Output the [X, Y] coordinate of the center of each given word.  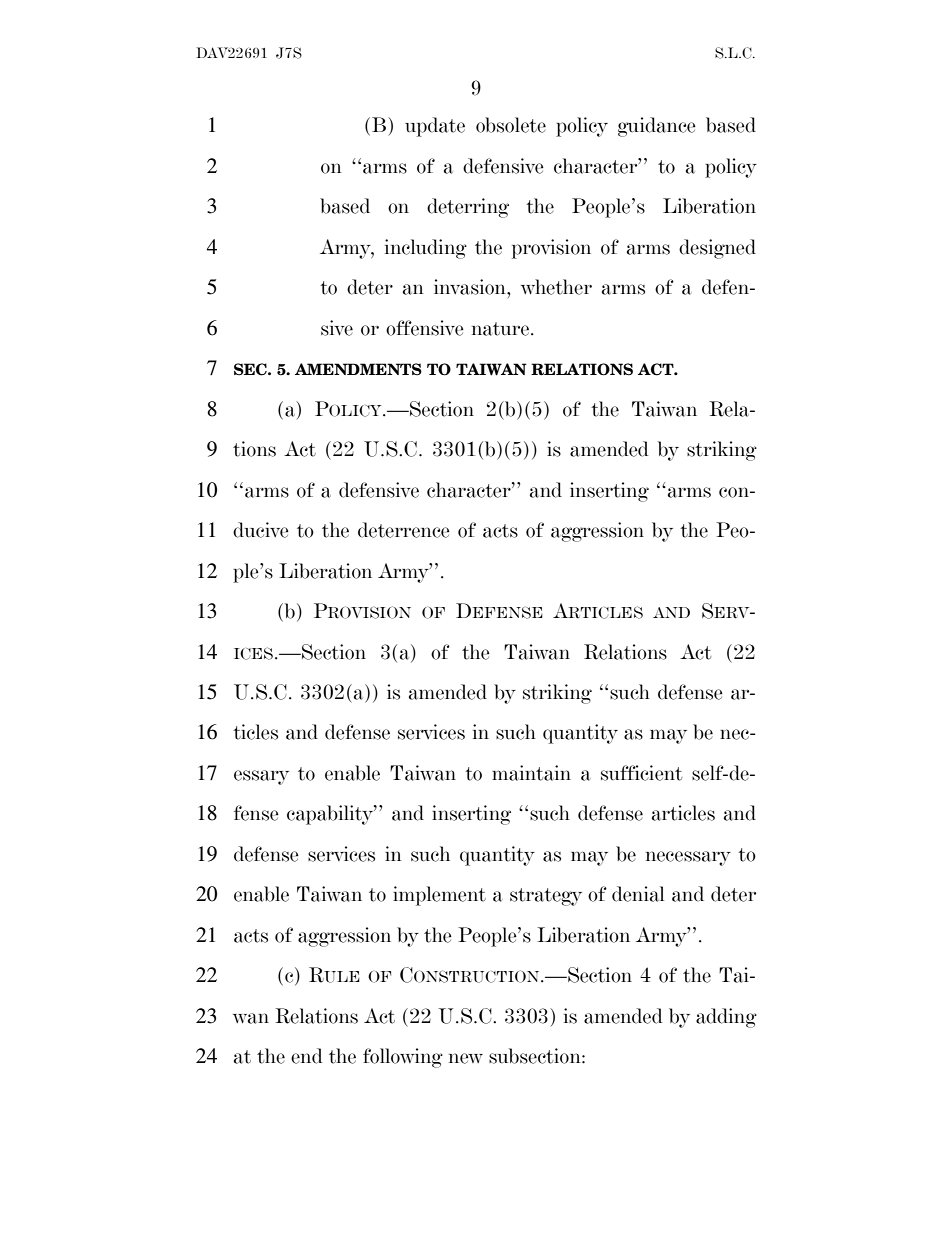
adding [726, 1018]
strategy [546, 897]
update [435, 127]
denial [638, 894]
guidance [657, 127]
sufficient [641, 773]
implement [439, 896]
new [466, 1058]
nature [500, 329]
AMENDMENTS [358, 369]
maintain [531, 773]
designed [717, 249]
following [403, 1058]
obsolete [511, 125]
